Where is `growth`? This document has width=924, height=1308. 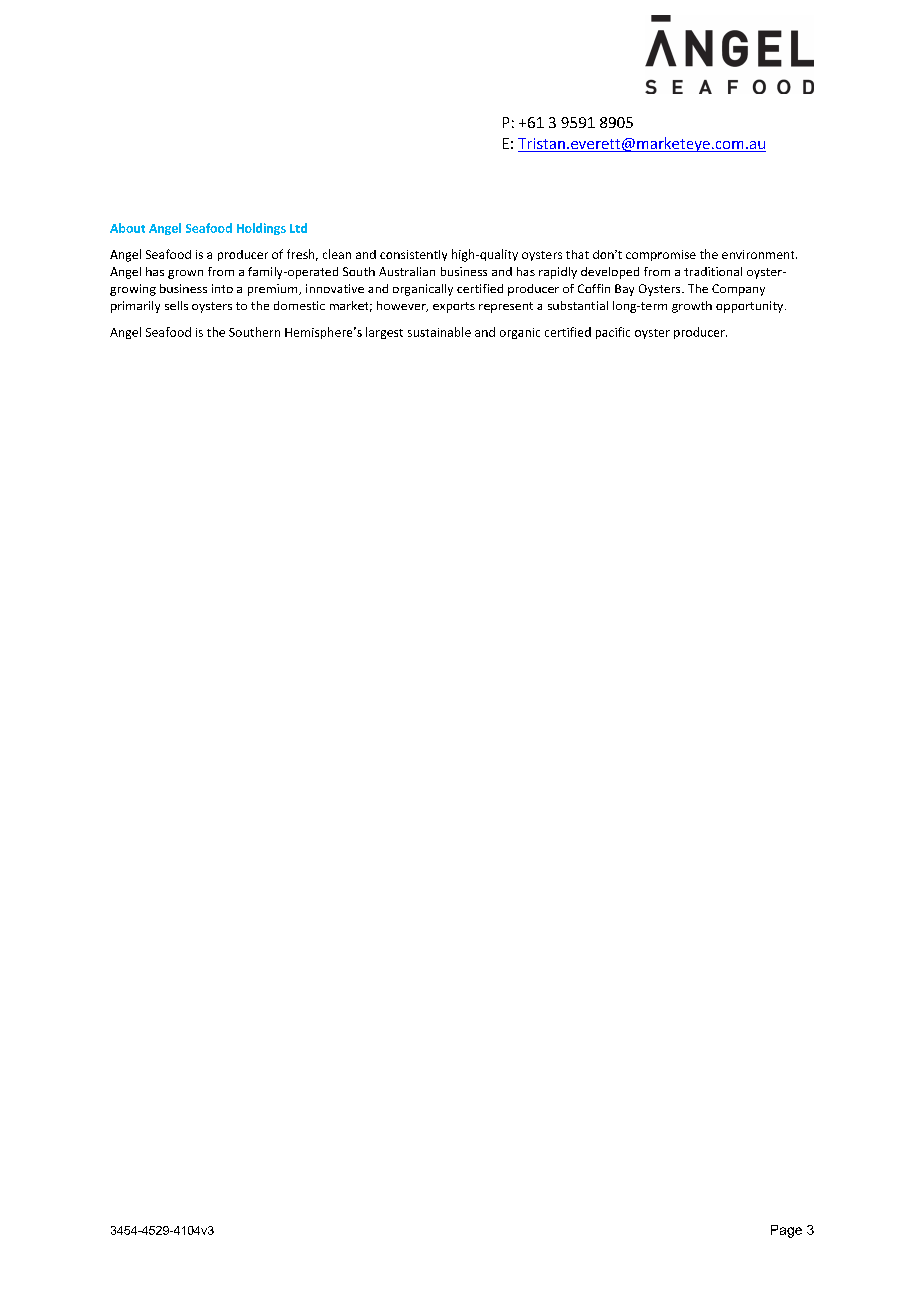 growth is located at coordinates (692, 307).
